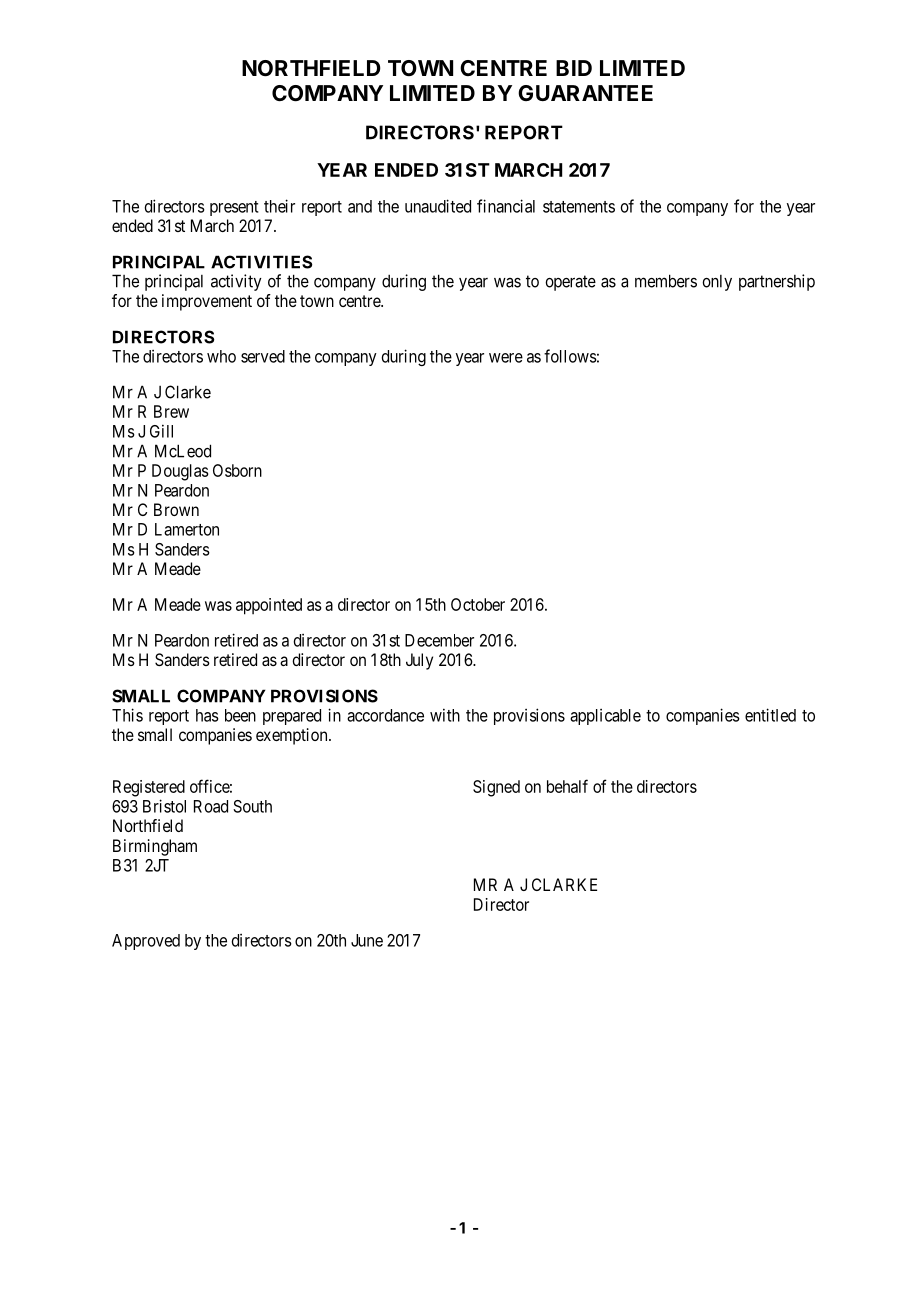  I want to click on were, so click(506, 358).
